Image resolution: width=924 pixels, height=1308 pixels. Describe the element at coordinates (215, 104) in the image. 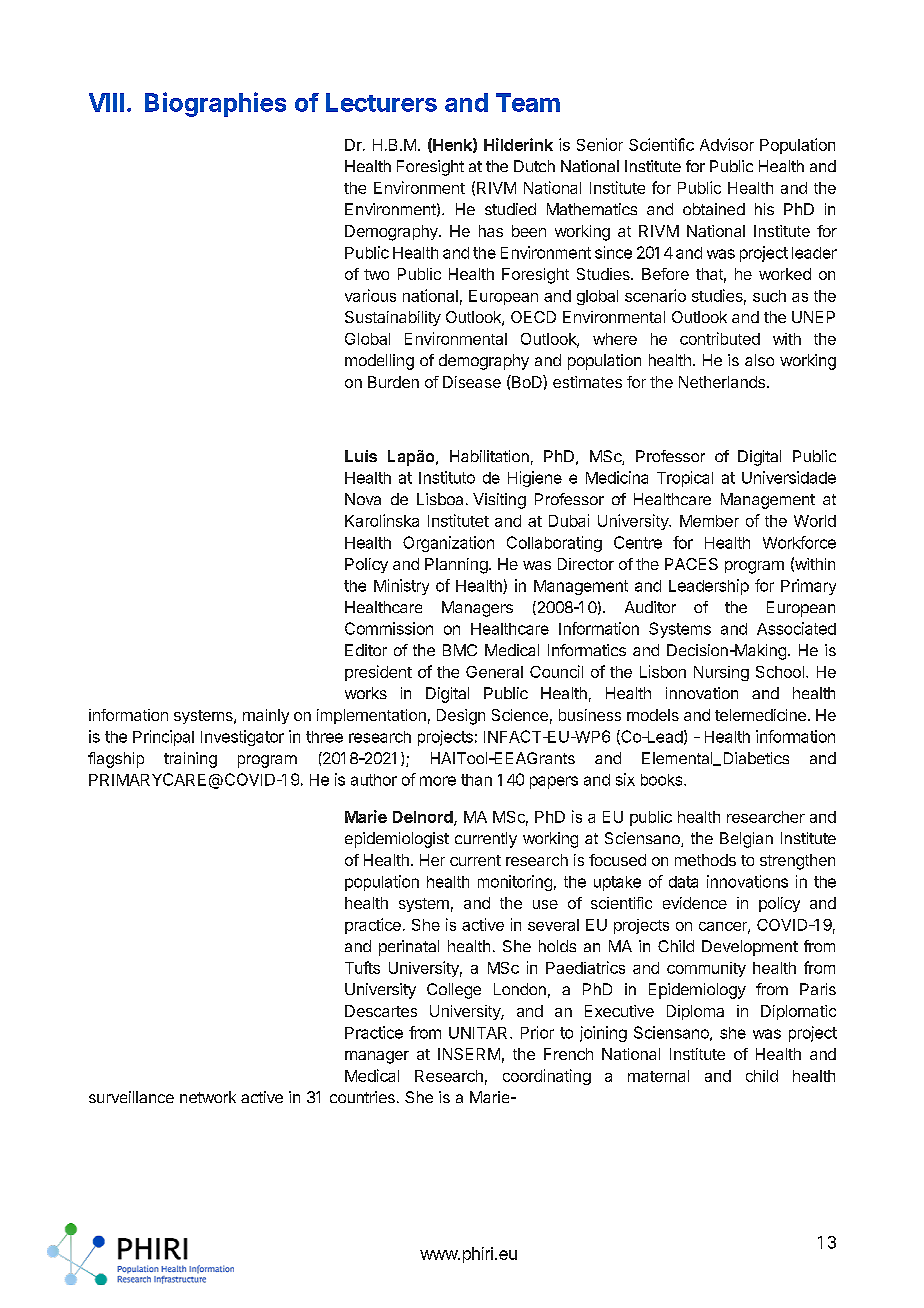

I see `Biographies` at that location.
